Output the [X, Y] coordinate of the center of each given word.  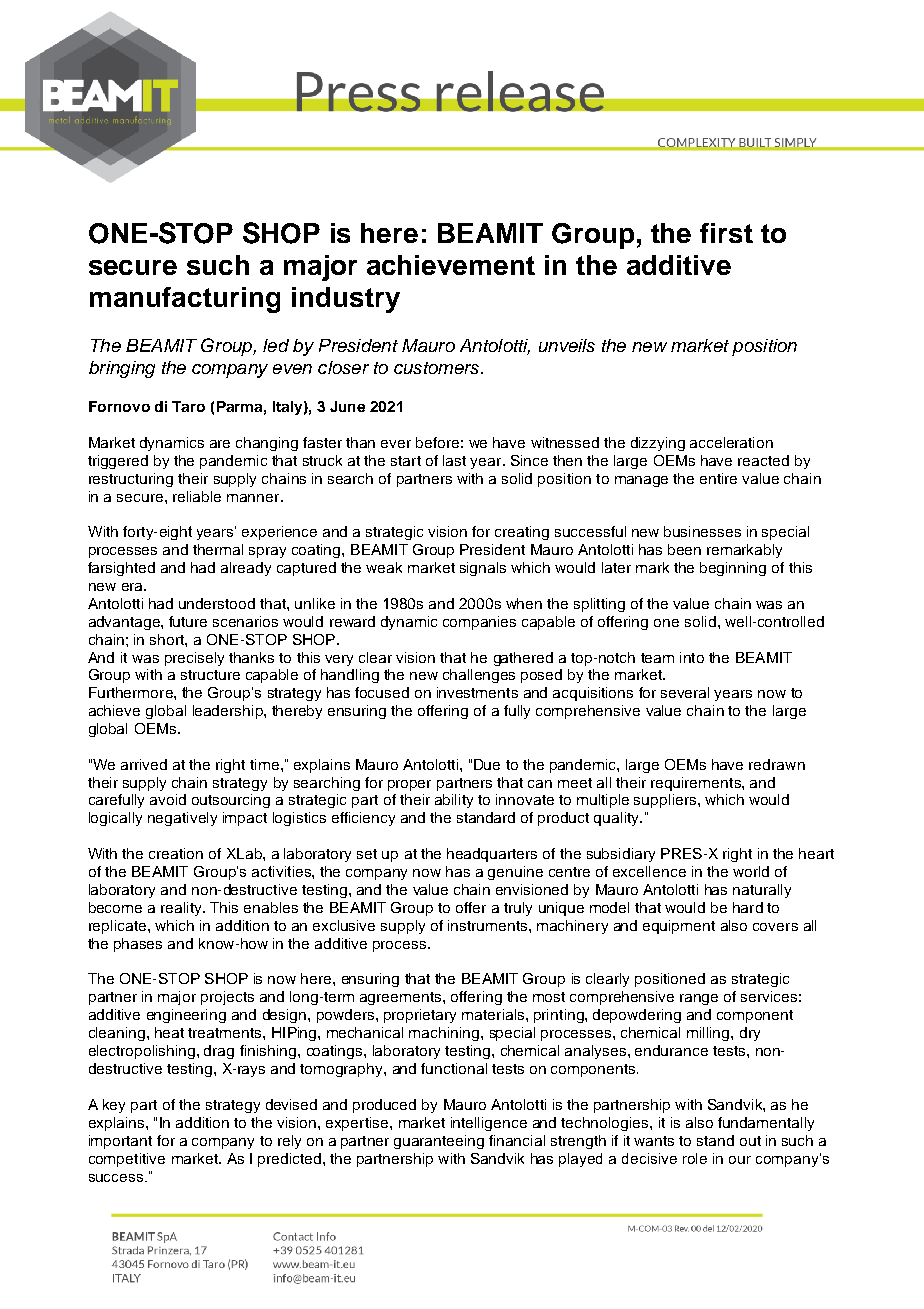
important [120, 1142]
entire [718, 478]
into [692, 657]
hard [748, 907]
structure [210, 675]
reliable [197, 496]
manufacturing [185, 300]
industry [346, 300]
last [454, 460]
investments [477, 692]
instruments [489, 925]
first [726, 233]
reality [182, 909]
